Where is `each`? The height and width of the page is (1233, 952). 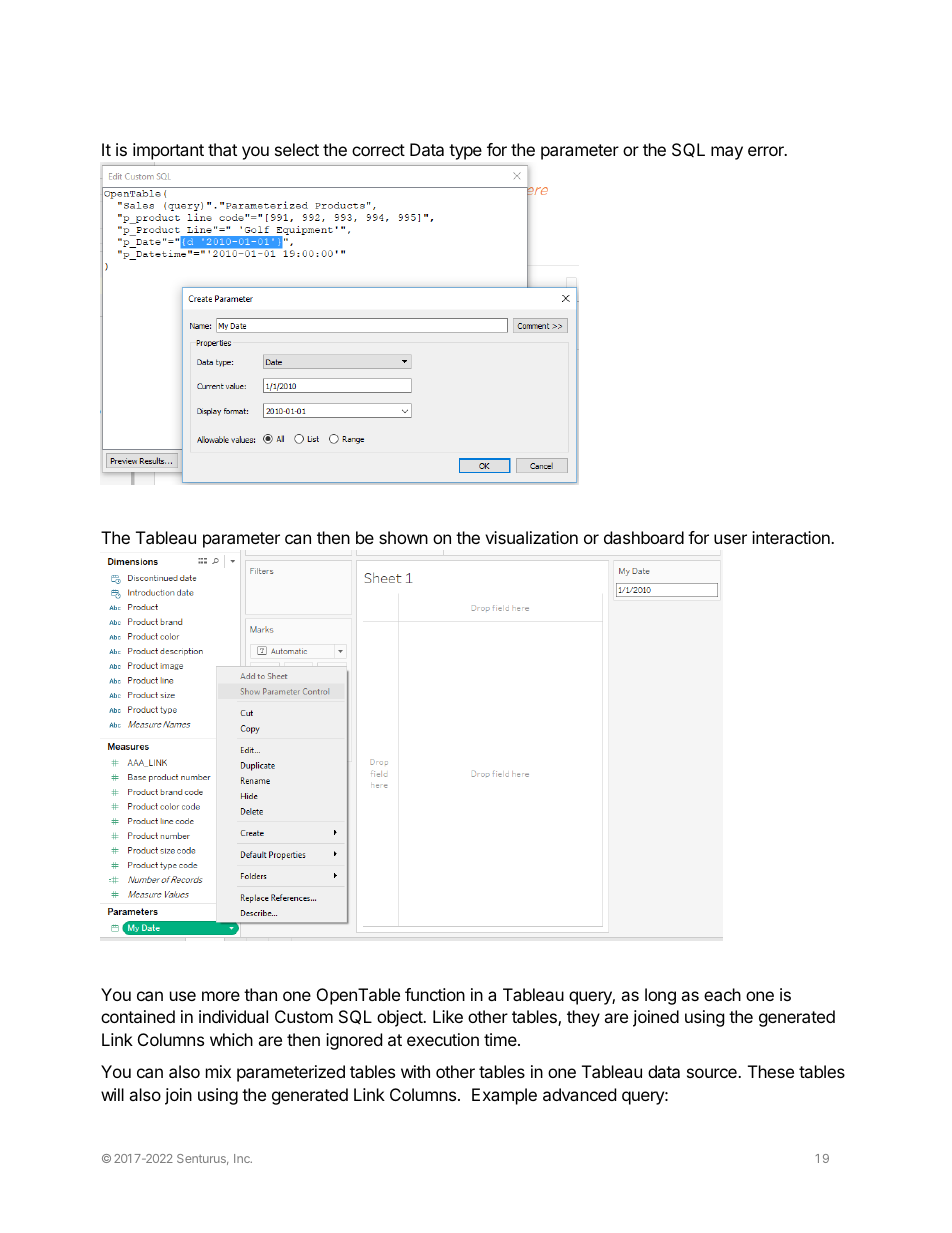 each is located at coordinates (722, 994).
